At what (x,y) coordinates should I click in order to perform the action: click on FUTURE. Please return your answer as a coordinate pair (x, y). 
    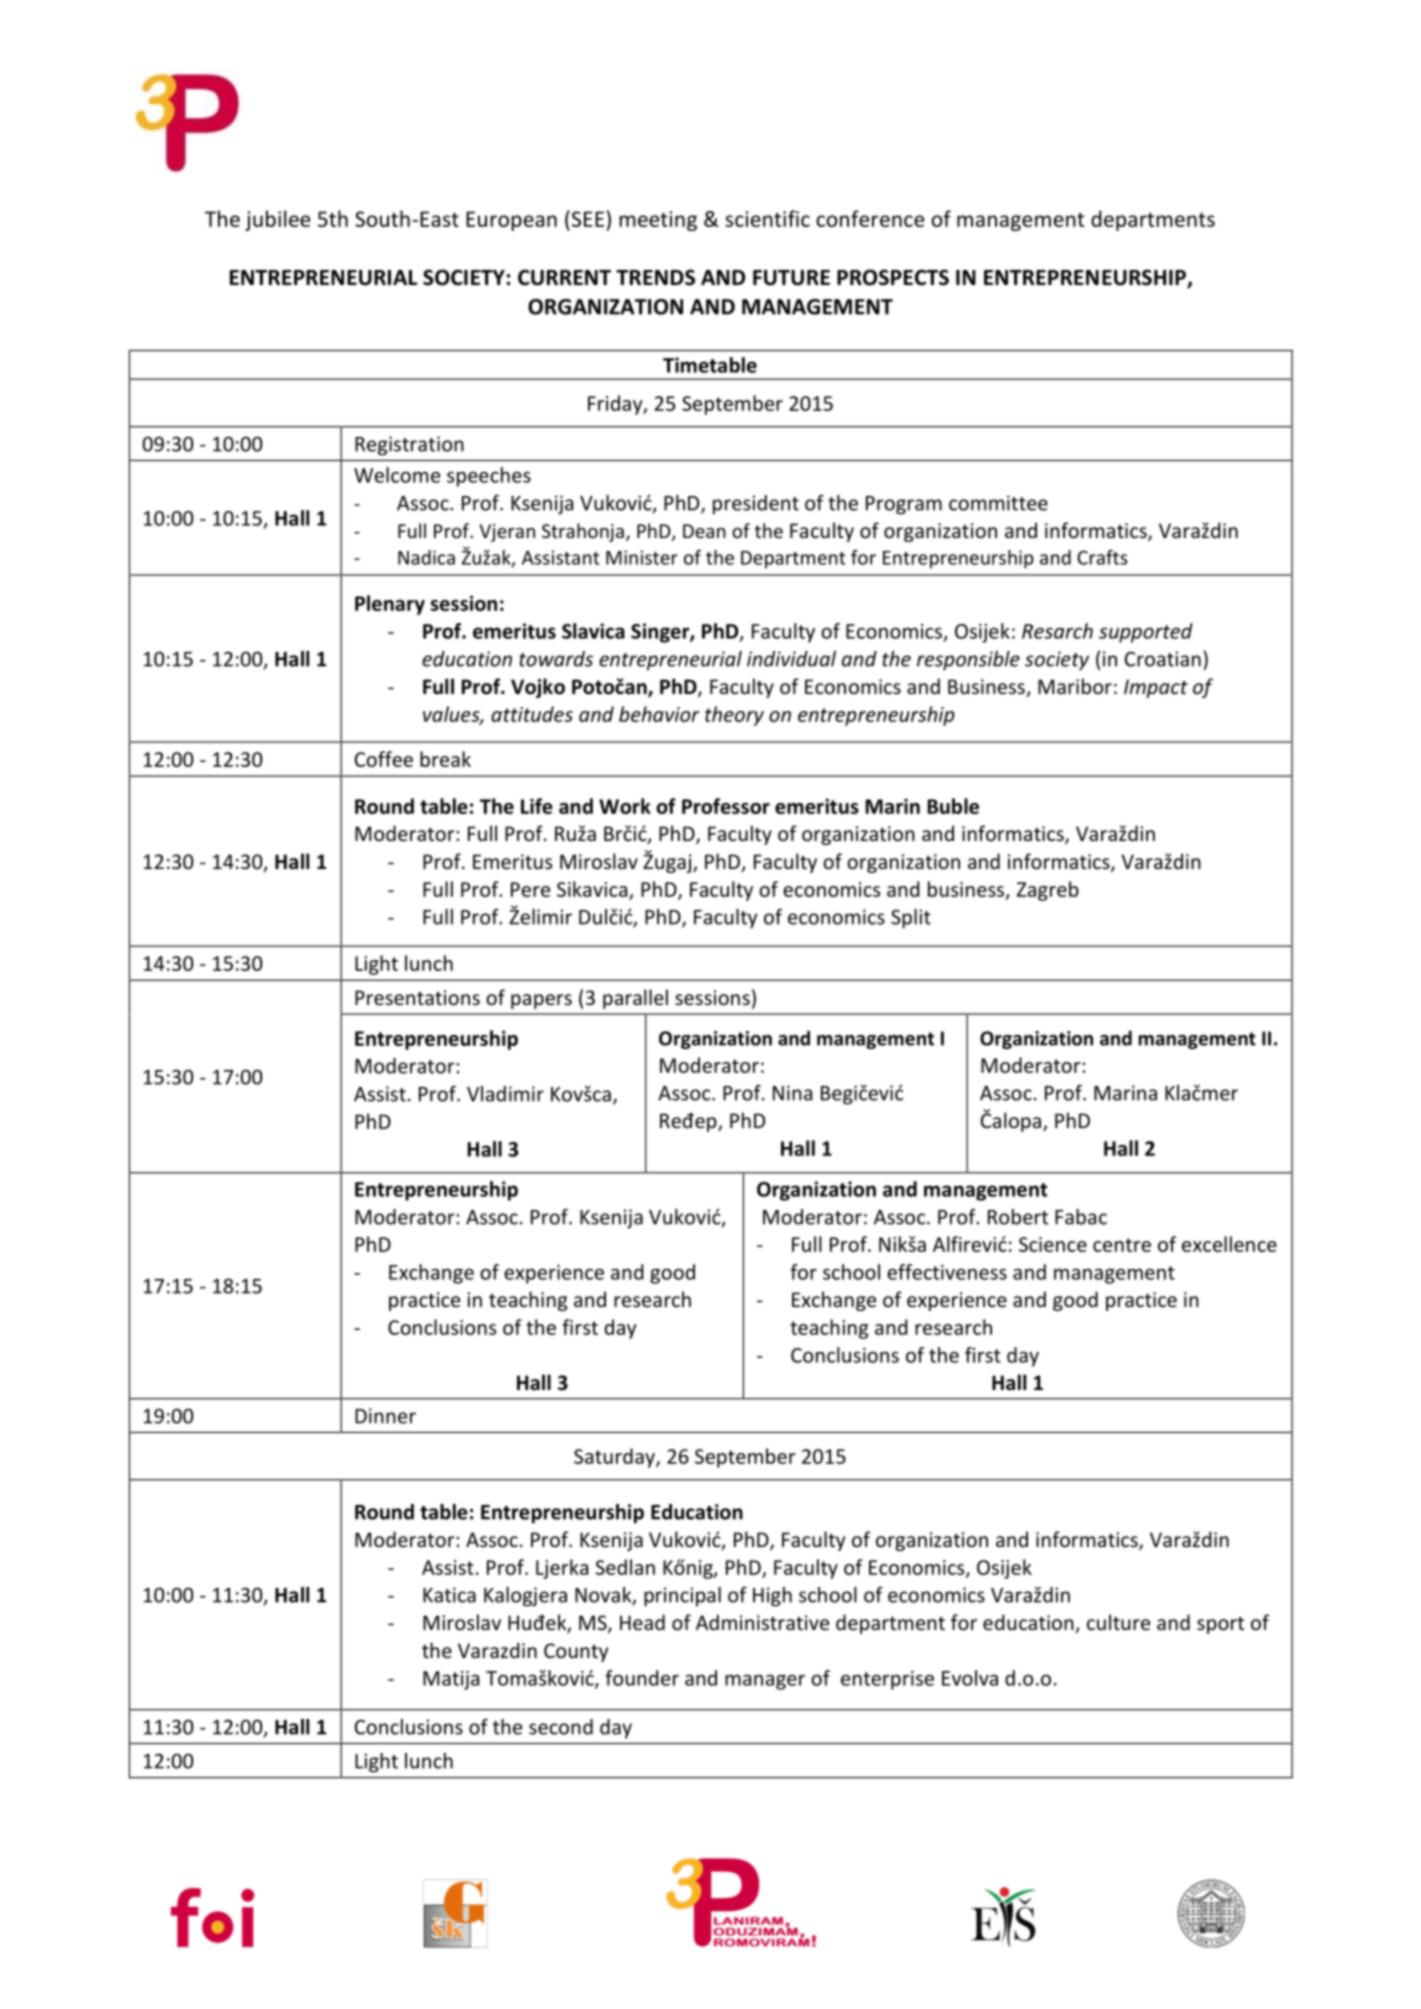
    Looking at the image, I should click on (791, 278).
